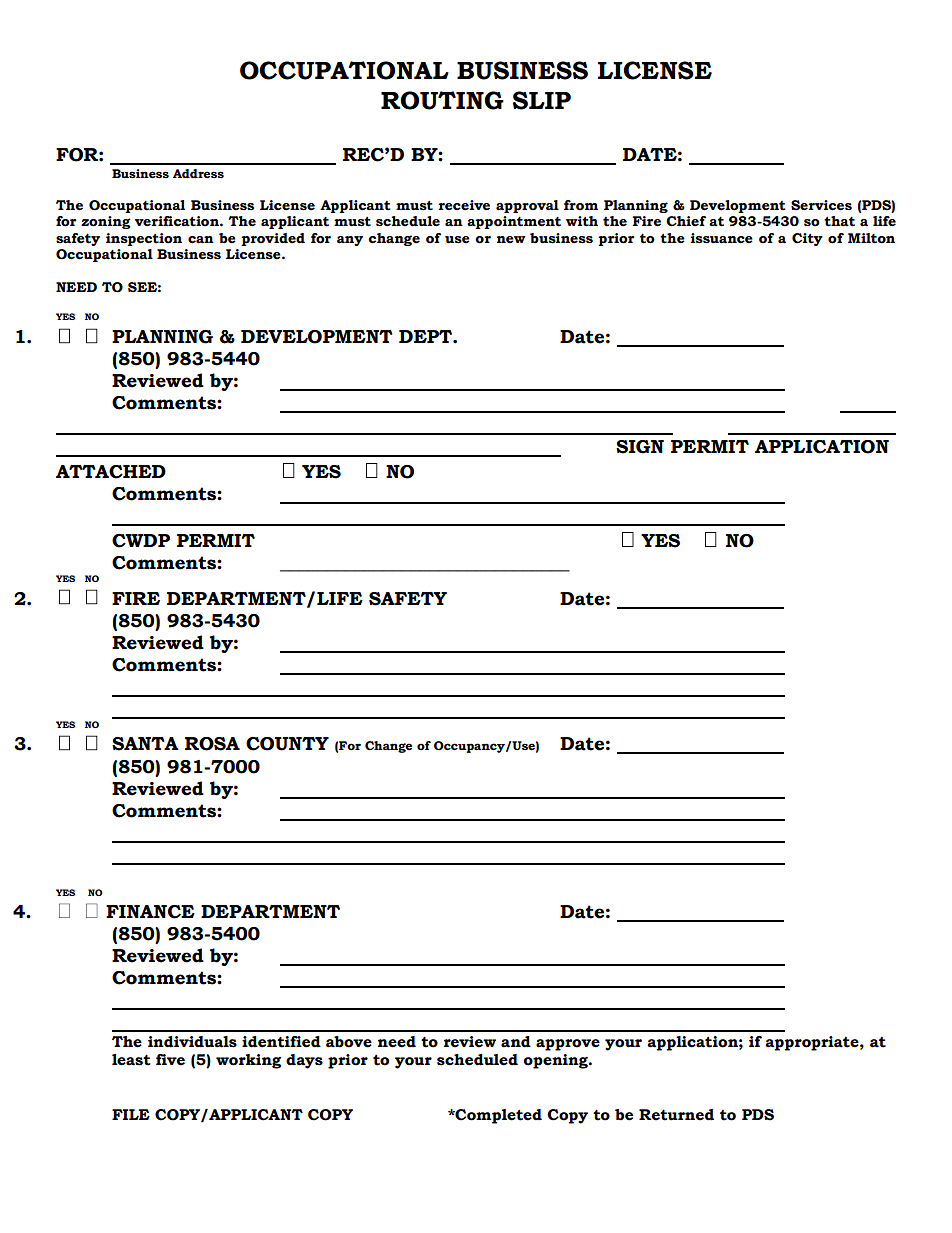 This document has height=1233, width=952. I want to click on Address, so click(198, 174).
